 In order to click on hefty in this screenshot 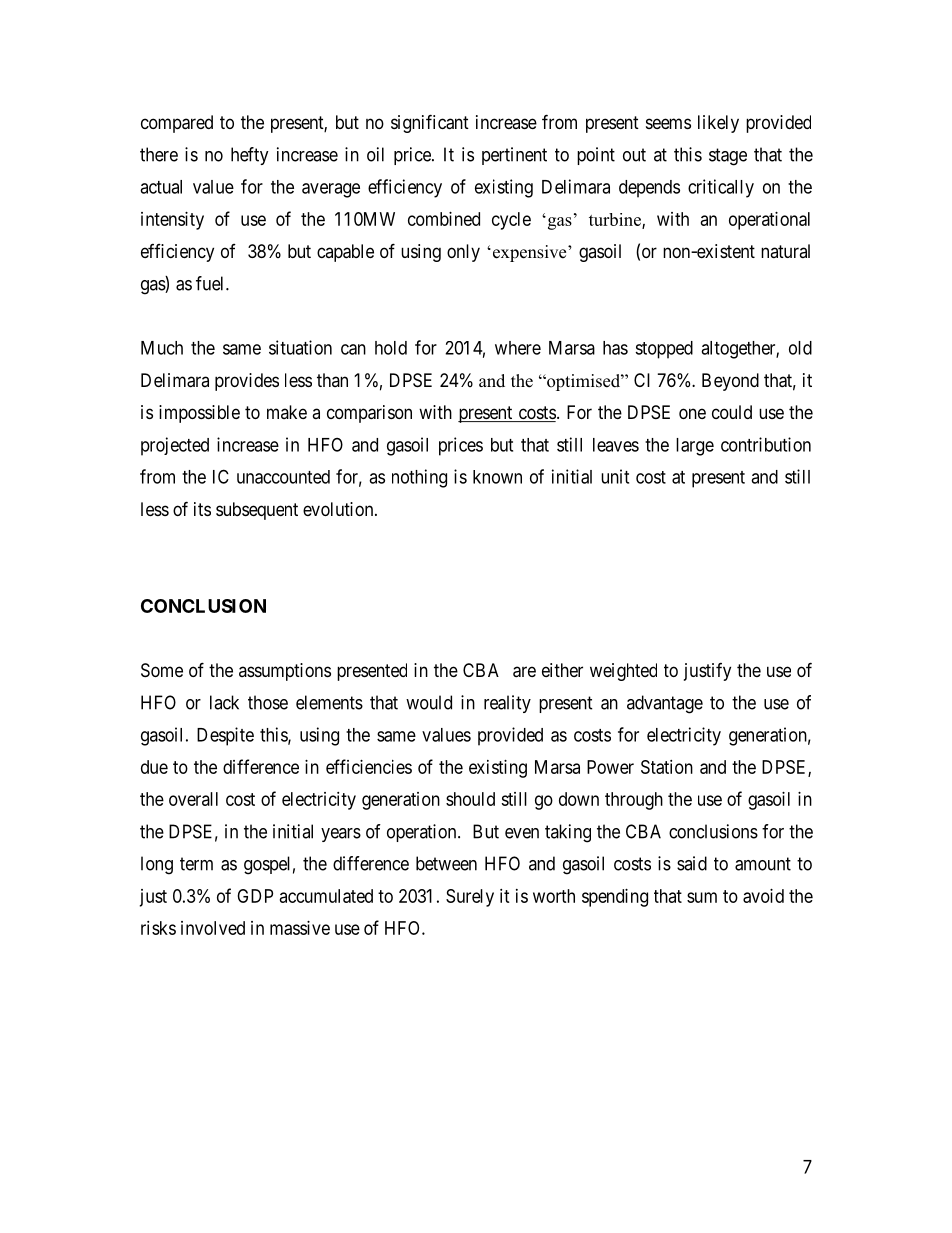, I will do `click(250, 156)`.
